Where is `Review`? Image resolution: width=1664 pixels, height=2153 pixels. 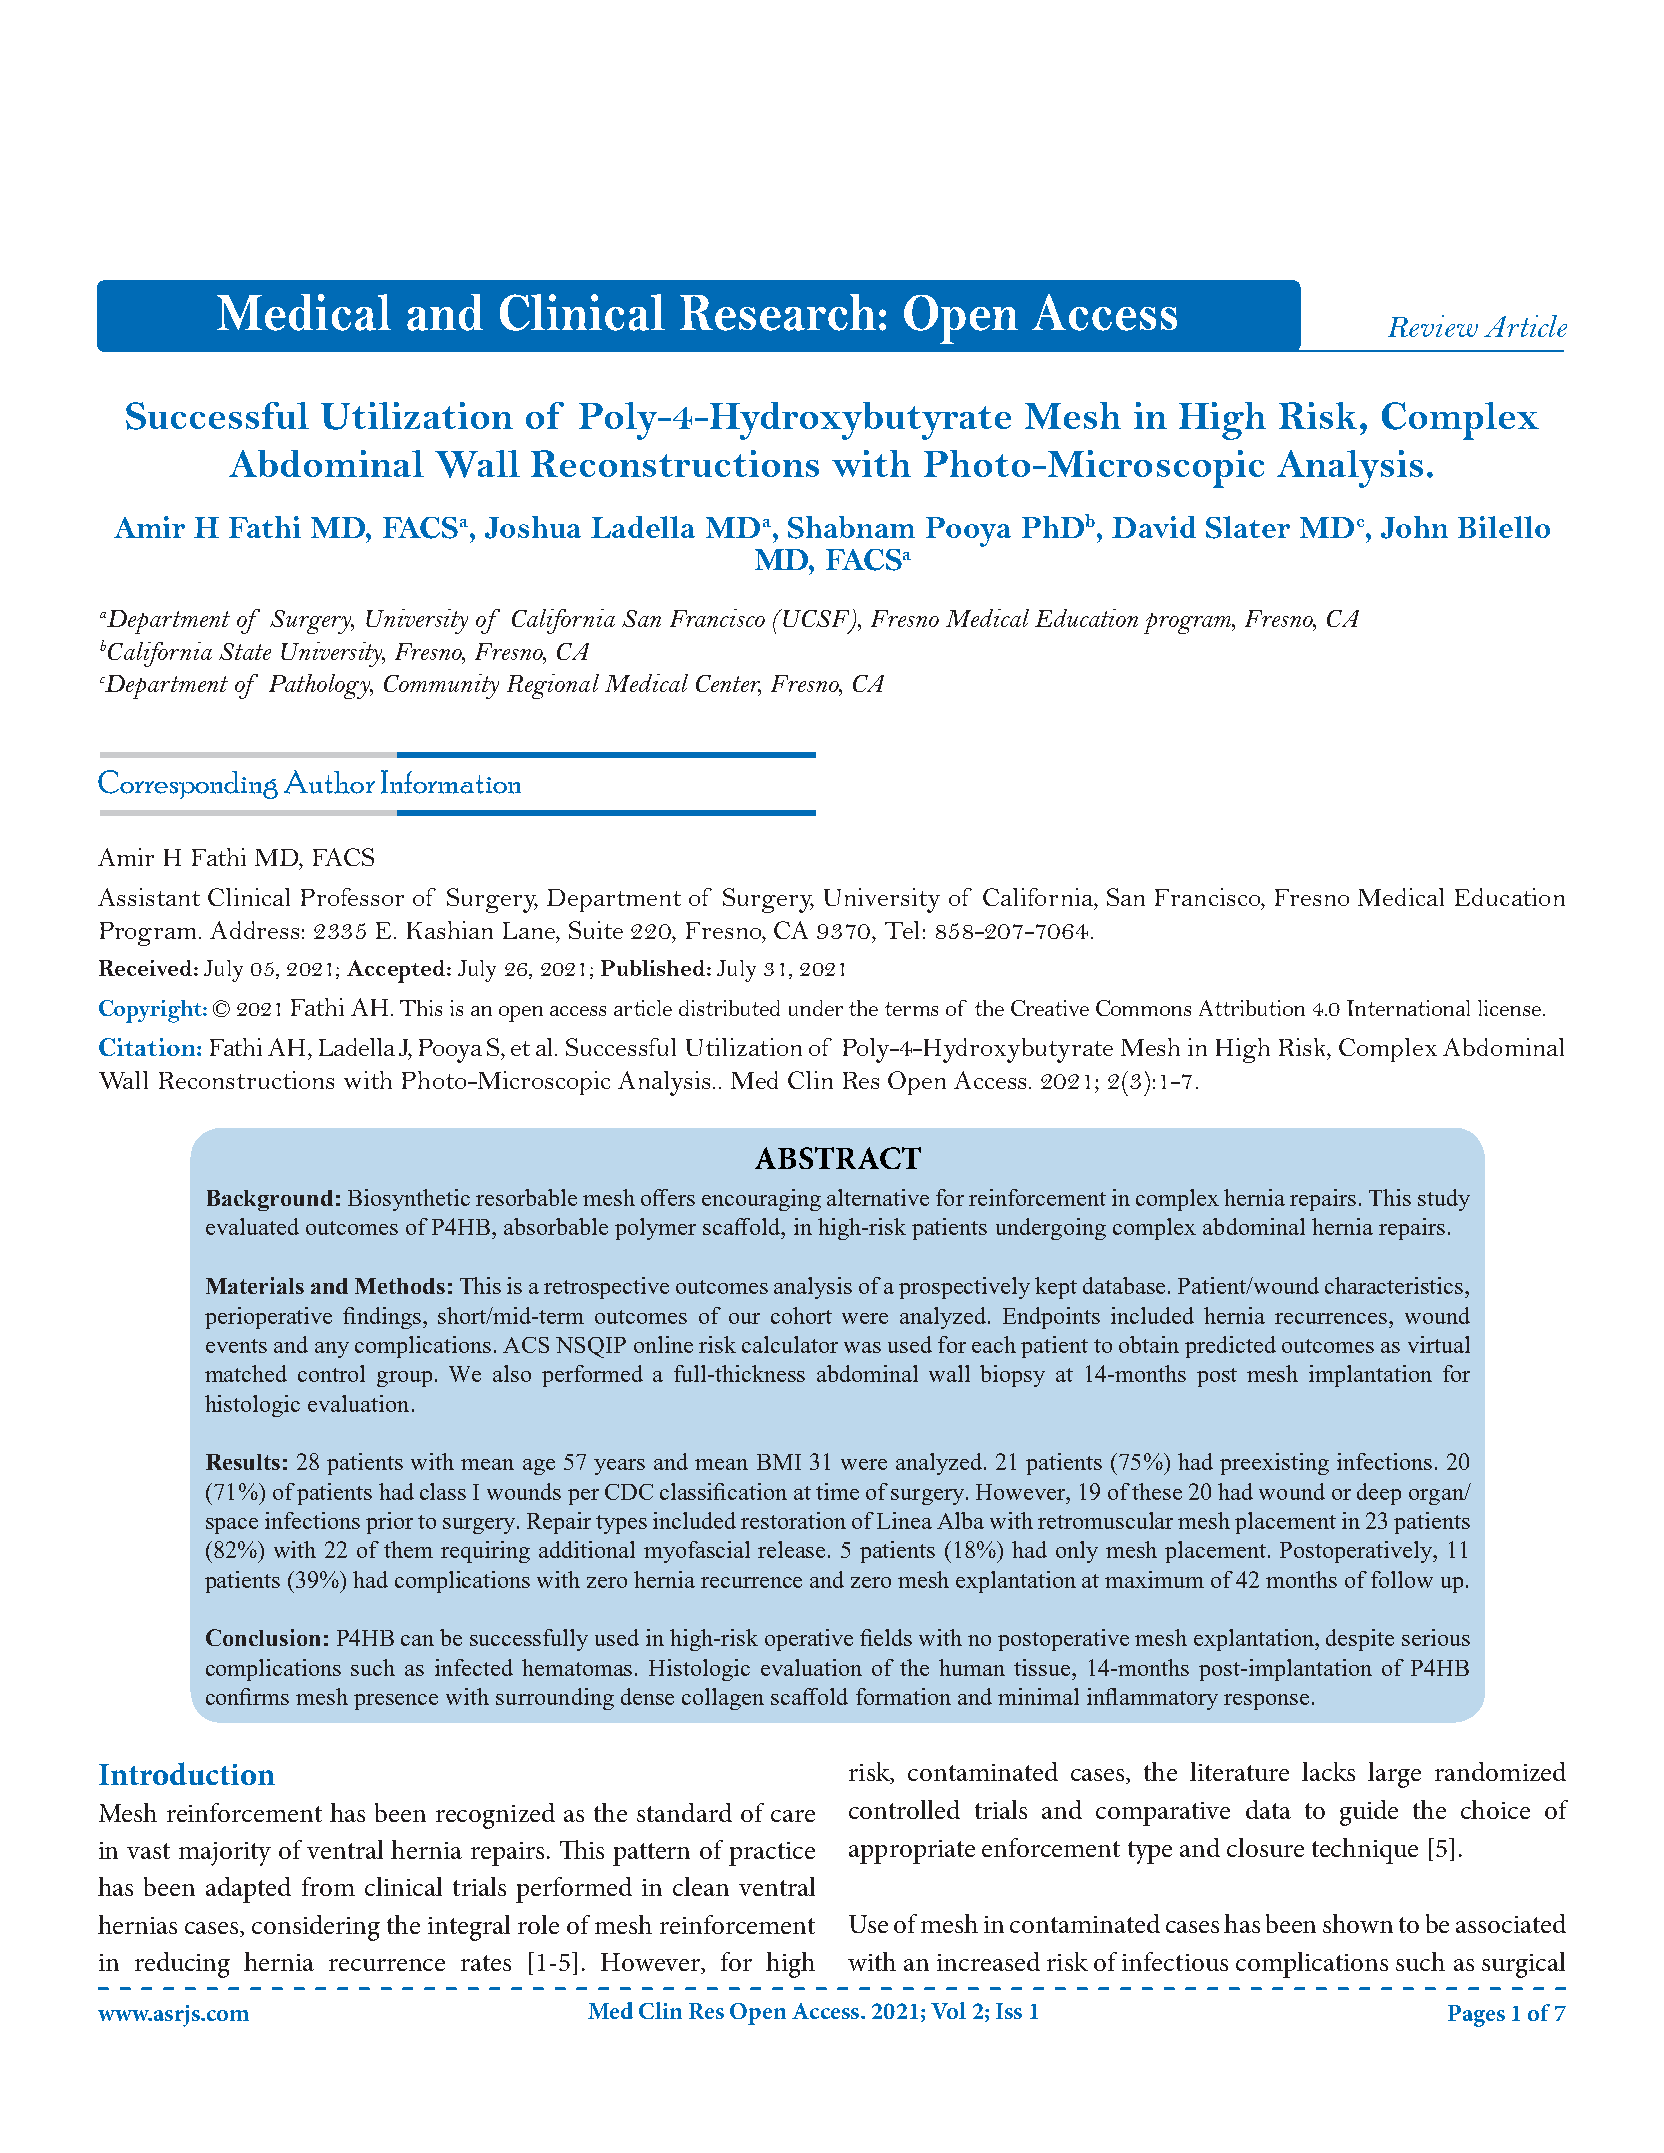
Review is located at coordinates (1433, 326).
